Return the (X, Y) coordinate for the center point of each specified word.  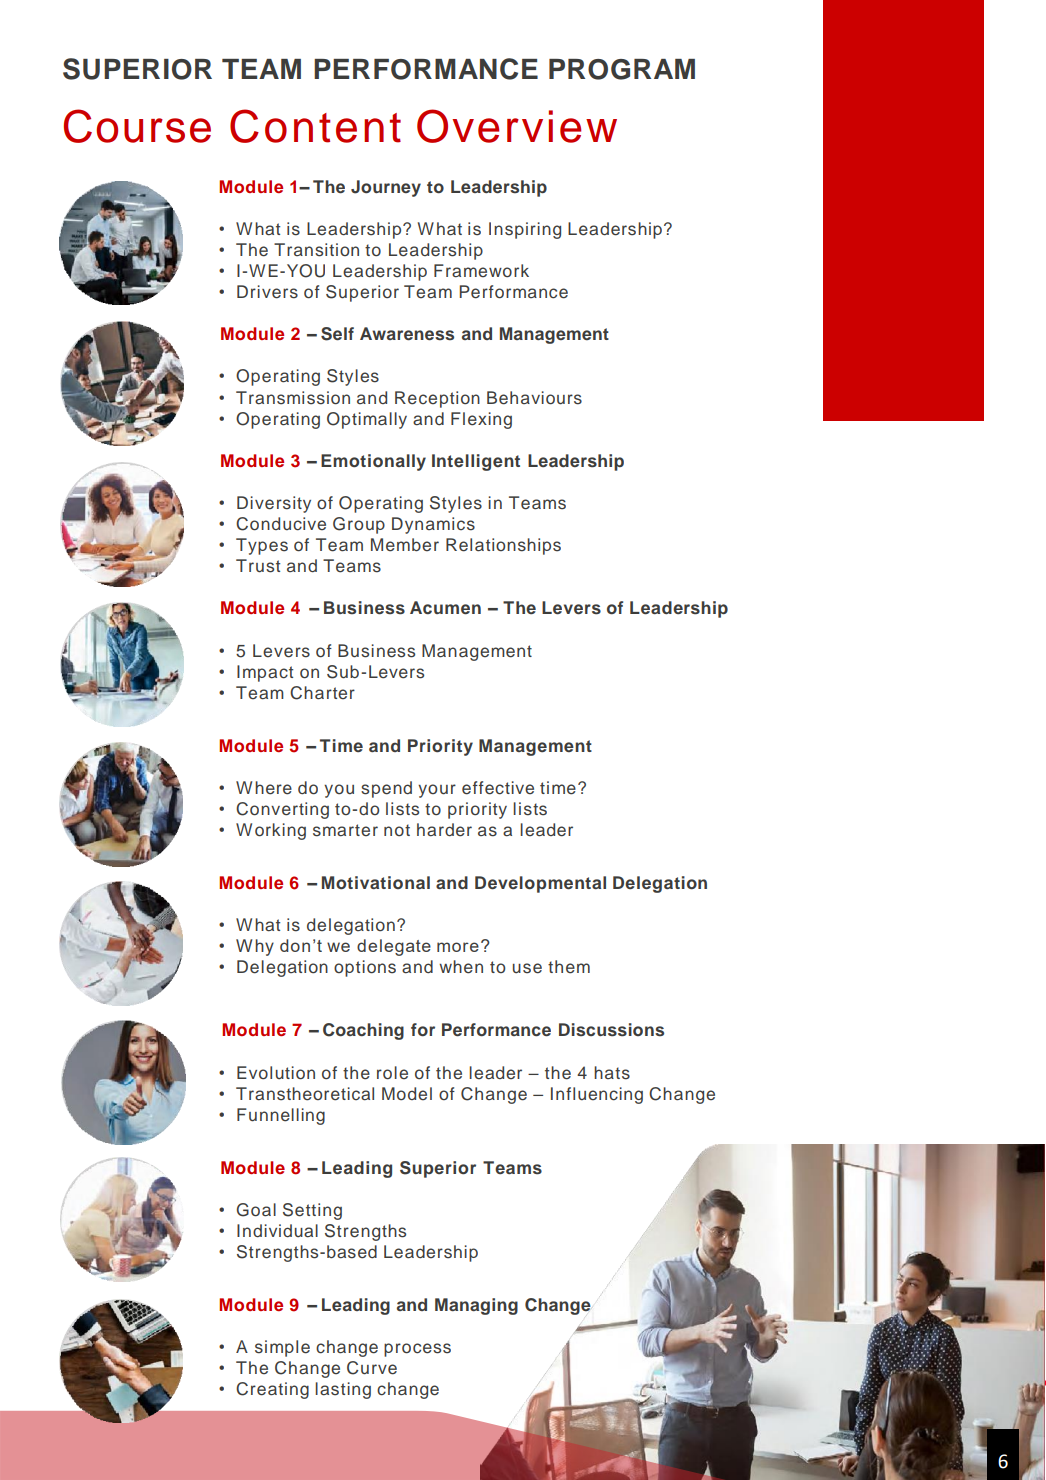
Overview (517, 126)
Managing (476, 1306)
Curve (372, 1368)
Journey (386, 188)
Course (137, 126)
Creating (272, 1390)
